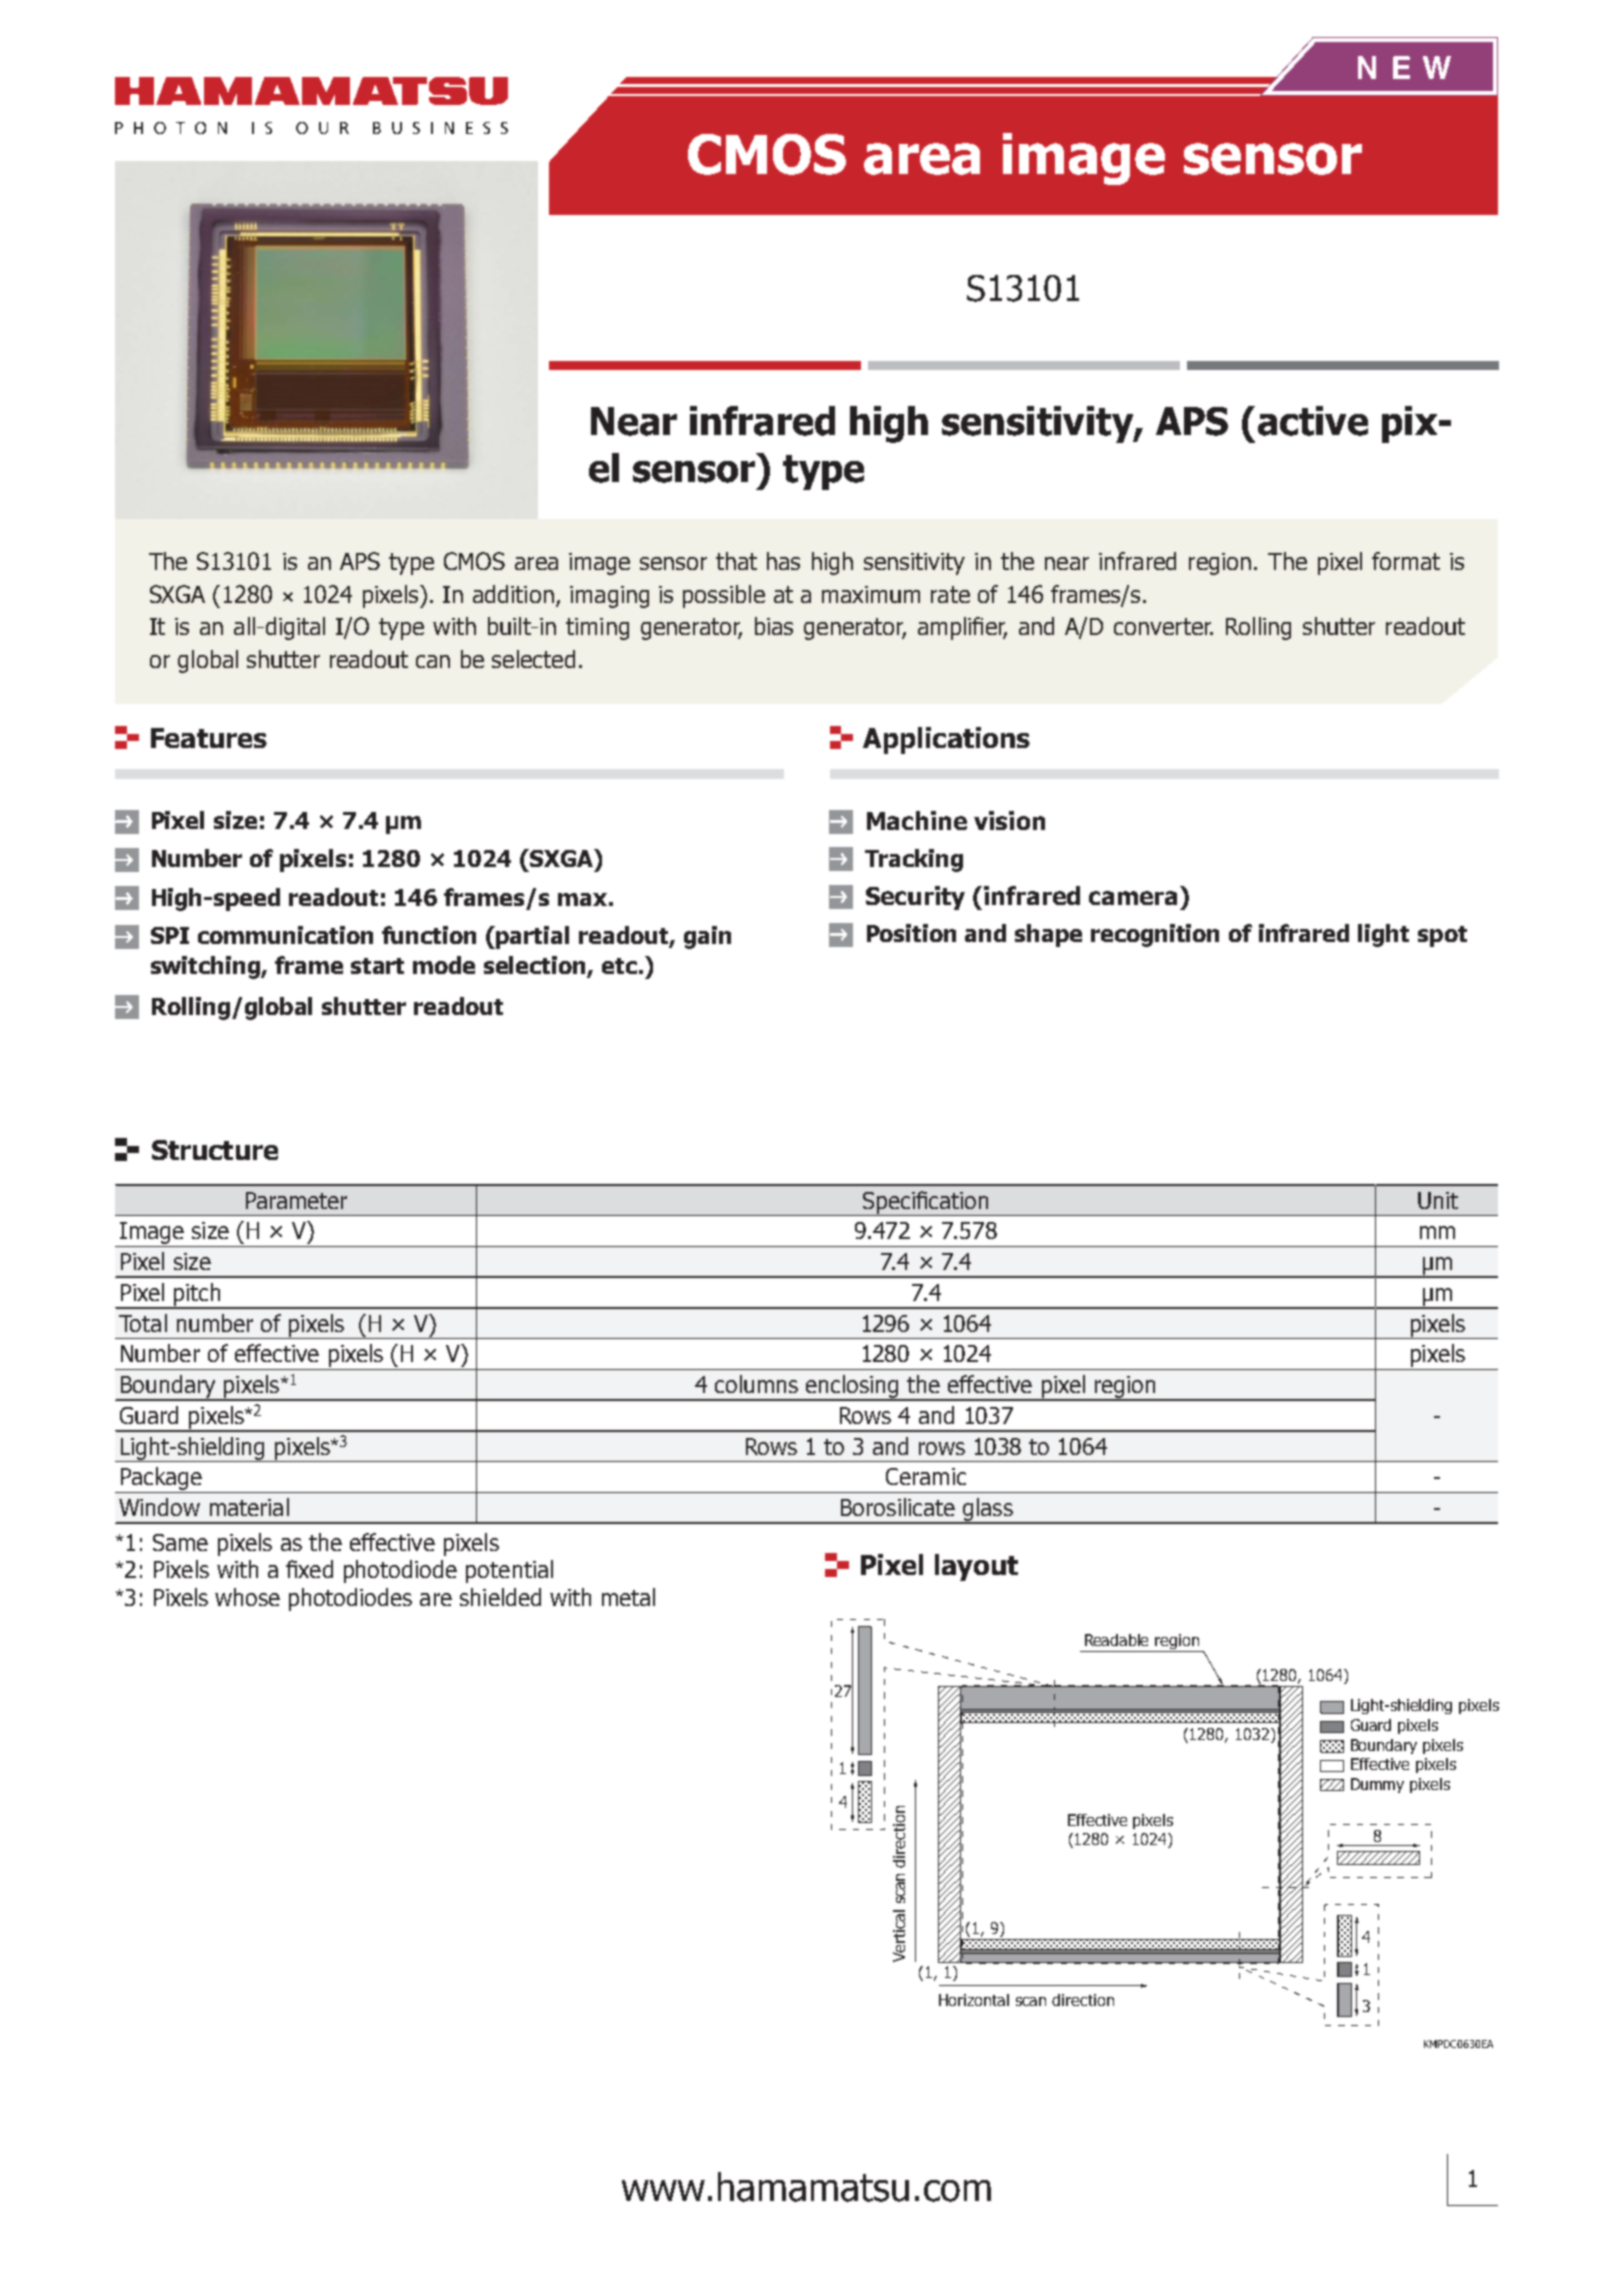  Describe the element at coordinates (756, 1384) in the image. I see `columns` at that location.
